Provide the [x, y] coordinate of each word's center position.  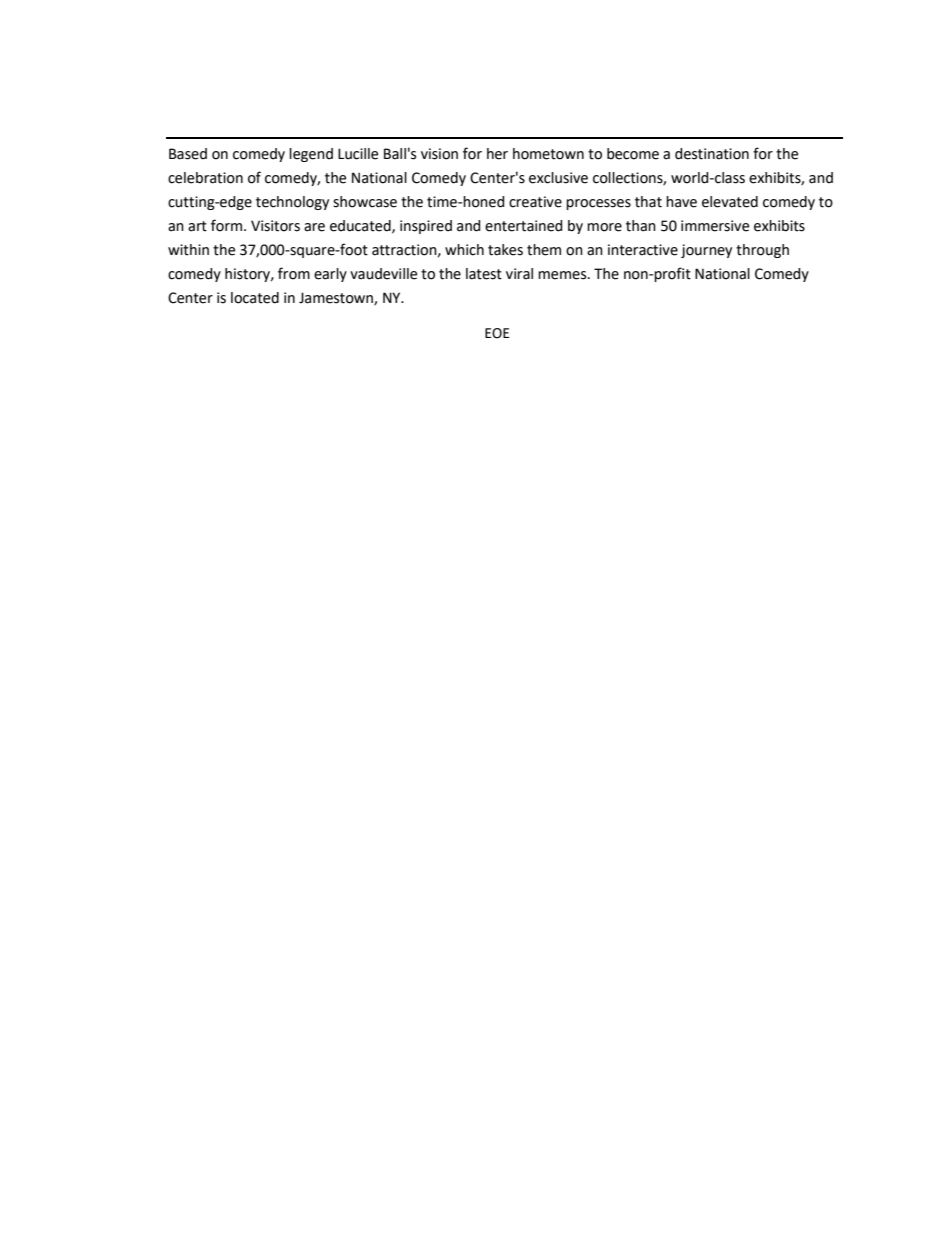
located [255, 298]
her [497, 154]
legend [311, 155]
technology [292, 203]
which [464, 250]
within [188, 250]
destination [712, 154]
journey [706, 251]
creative [535, 202]
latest [484, 274]
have [681, 202]
